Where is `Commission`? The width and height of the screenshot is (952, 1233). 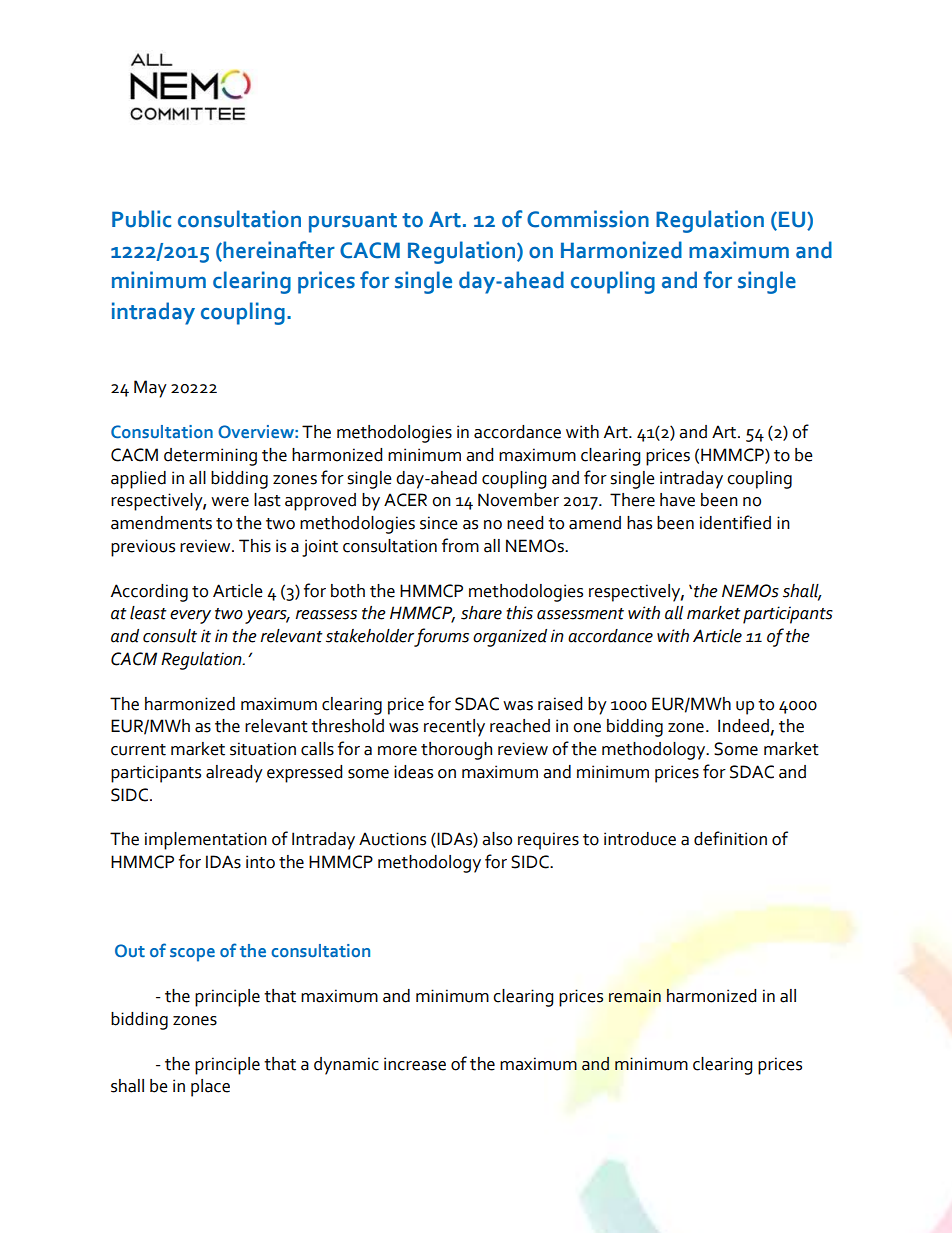
Commission is located at coordinates (588, 219).
